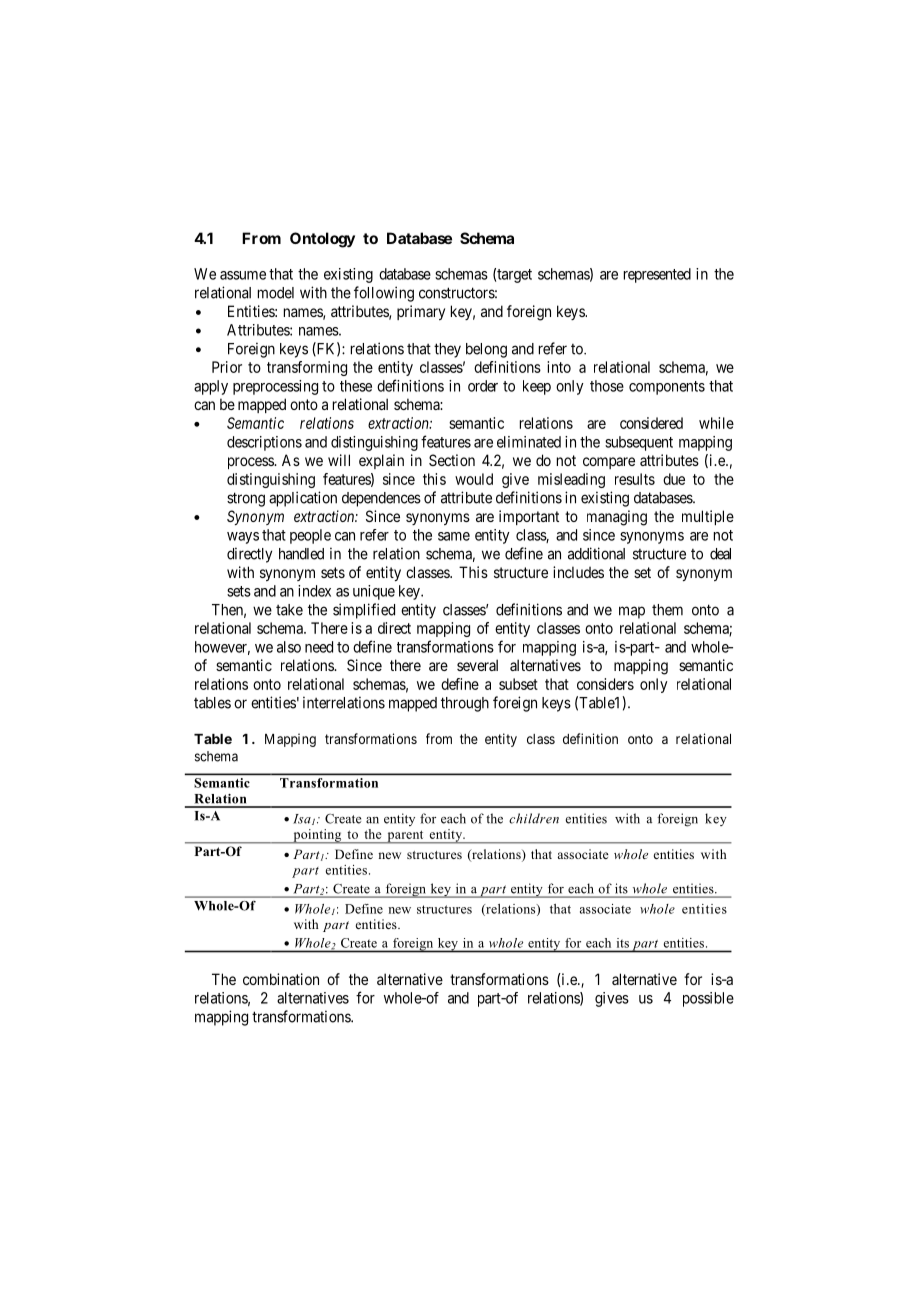  What do you see at coordinates (281, 979) in the document?
I see `combination` at bounding box center [281, 979].
